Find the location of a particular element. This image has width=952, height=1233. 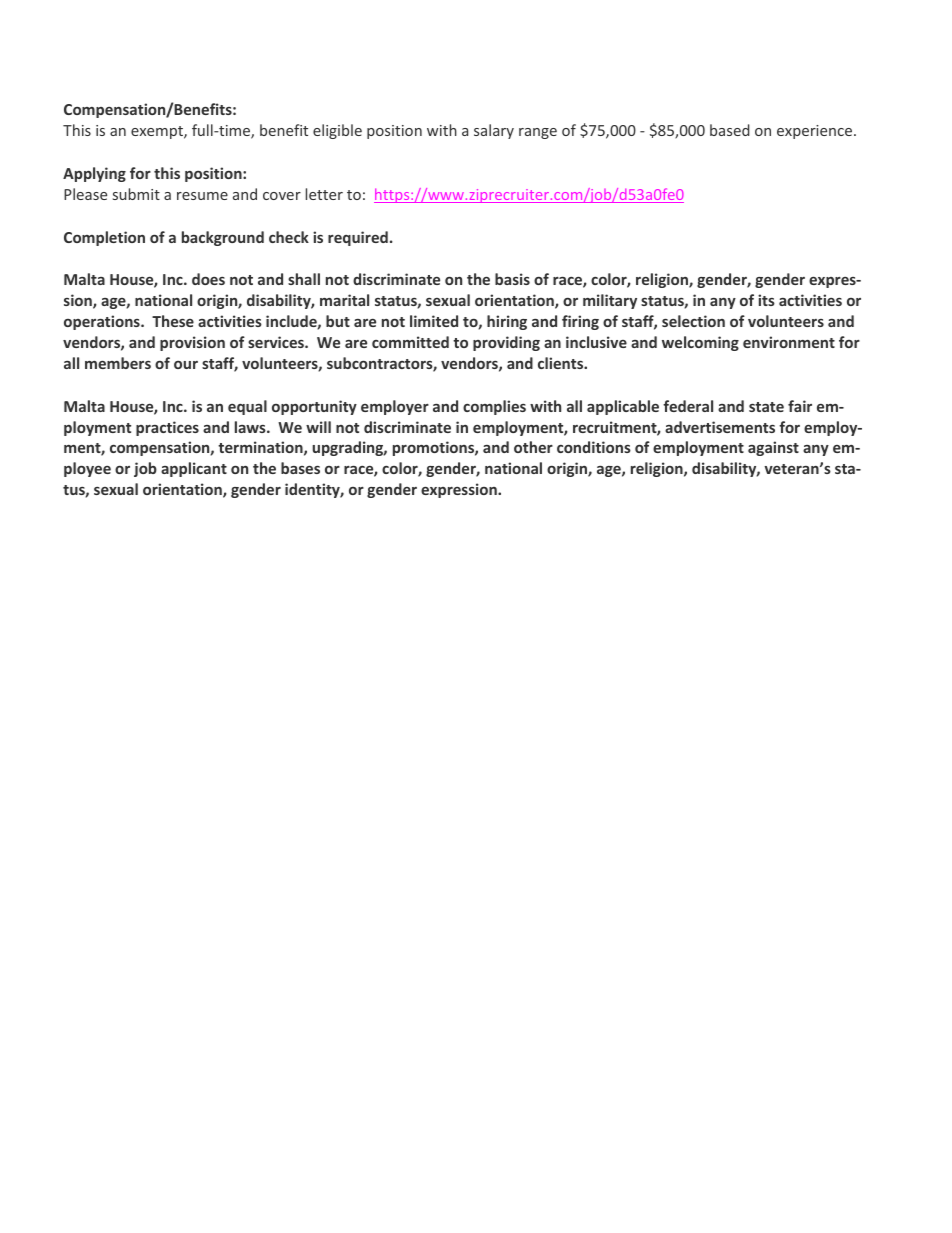

other is located at coordinates (533, 447).
